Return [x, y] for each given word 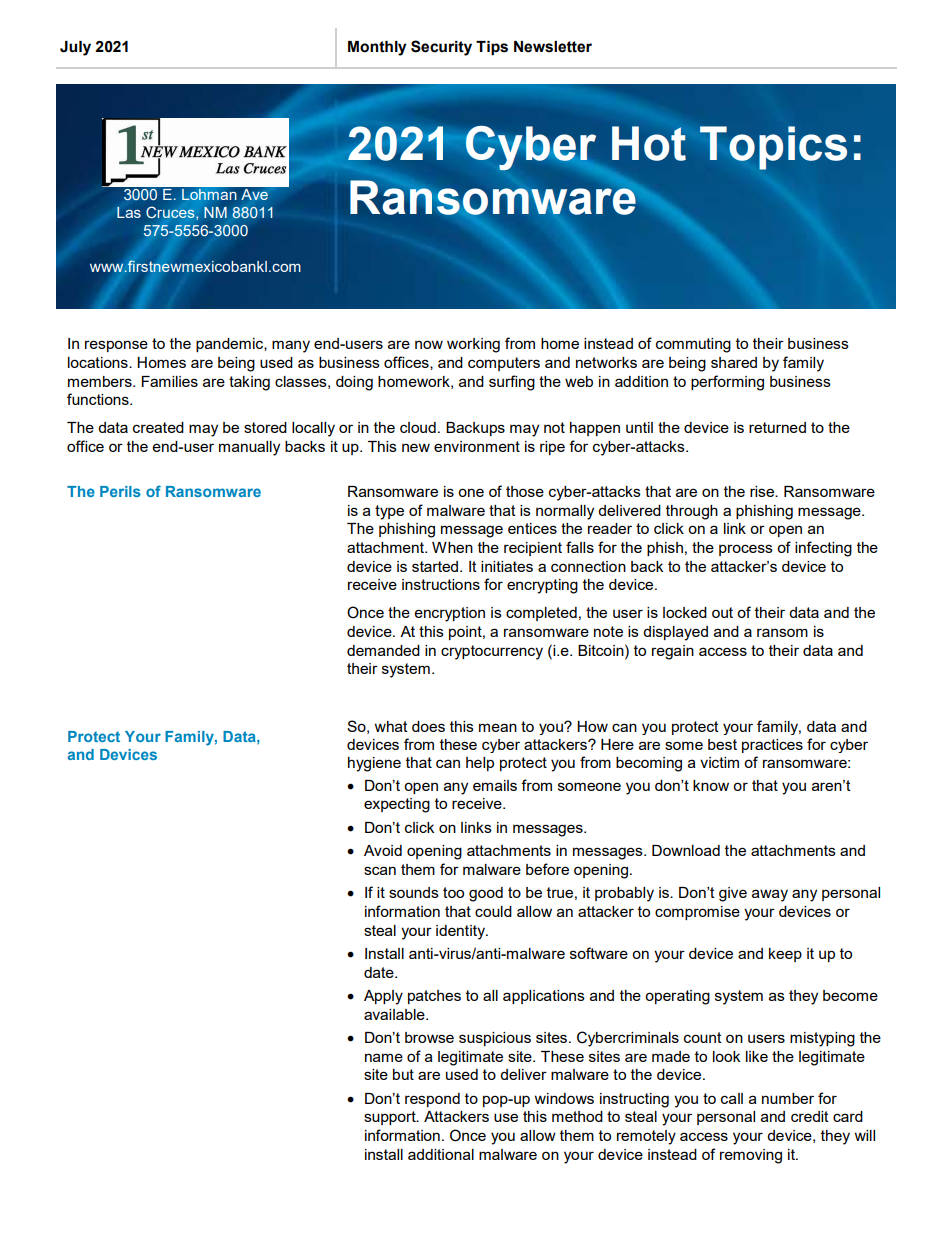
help [480, 764]
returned [777, 427]
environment [477, 446]
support [391, 1118]
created [158, 427]
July [75, 48]
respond [432, 1100]
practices [772, 746]
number [788, 1098]
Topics [773, 148]
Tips [492, 48]
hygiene [374, 764]
